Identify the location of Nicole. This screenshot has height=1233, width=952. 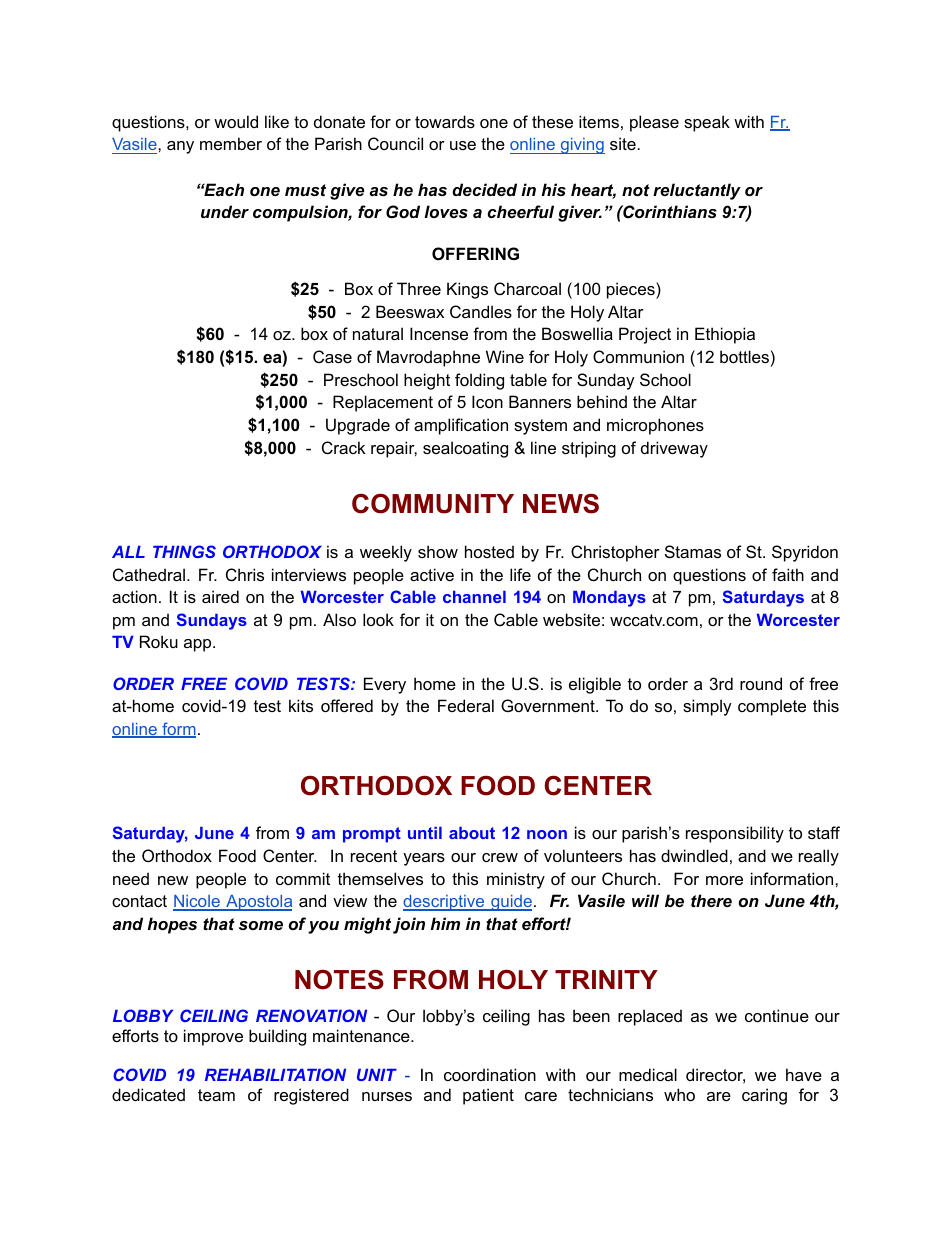
(197, 903).
